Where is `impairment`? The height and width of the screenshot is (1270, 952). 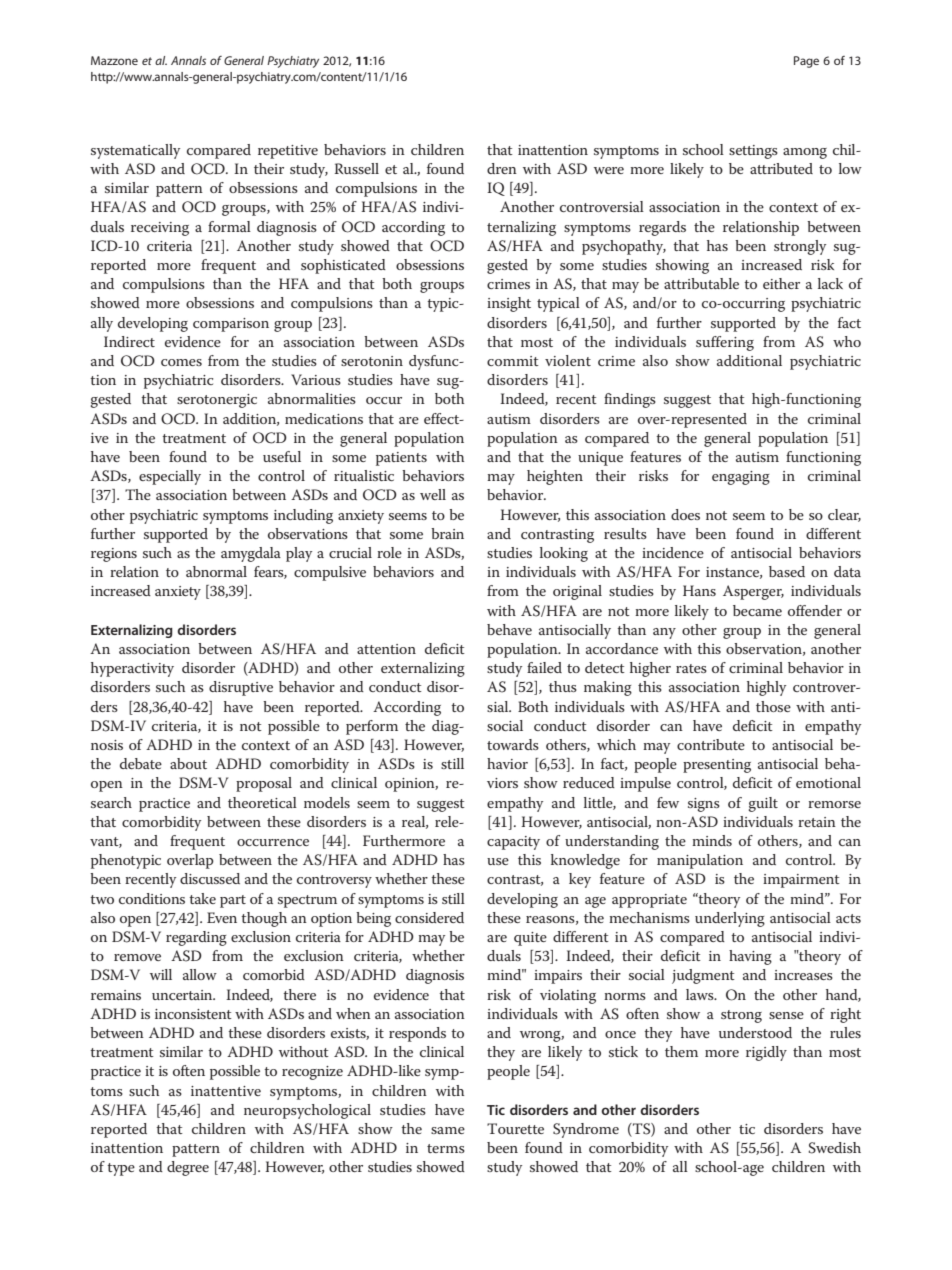 impairment is located at coordinates (801, 881).
